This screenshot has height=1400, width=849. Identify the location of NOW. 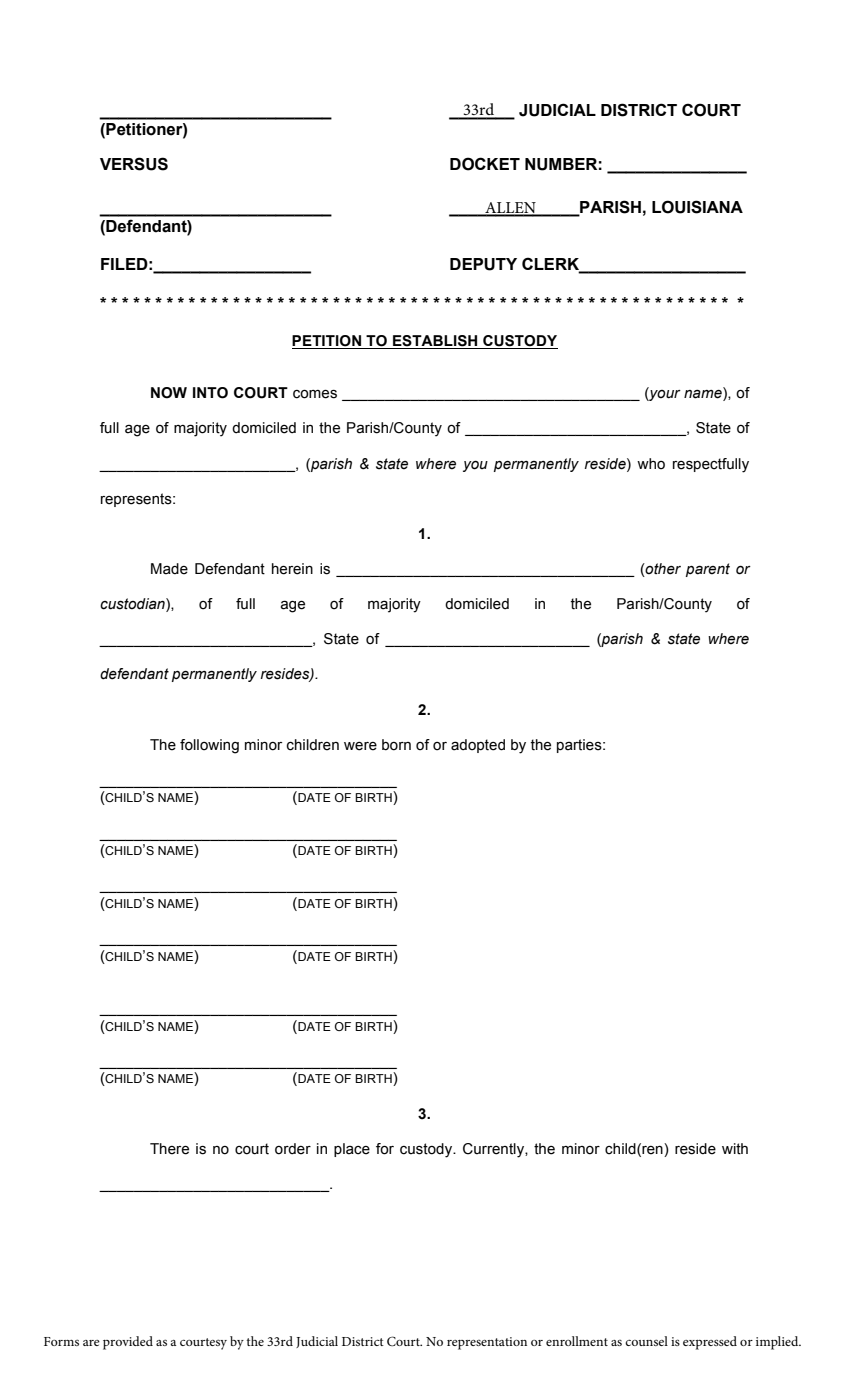
(169, 393).
